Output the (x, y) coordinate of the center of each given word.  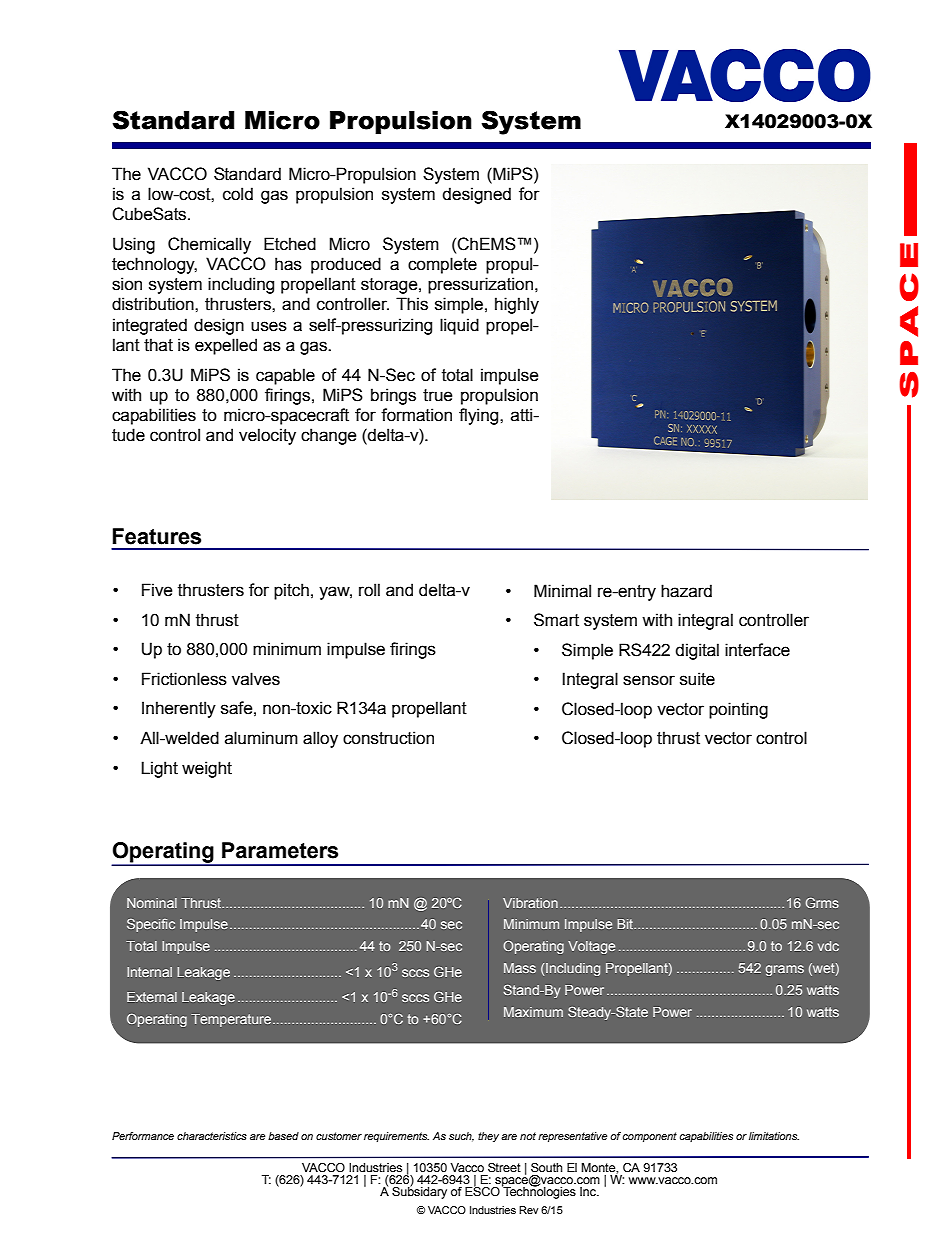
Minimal (562, 591)
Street (504, 1167)
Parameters (280, 850)
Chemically (209, 245)
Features (157, 536)
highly (517, 305)
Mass (520, 968)
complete (442, 265)
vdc (828, 946)
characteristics (212, 1136)
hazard (686, 591)
